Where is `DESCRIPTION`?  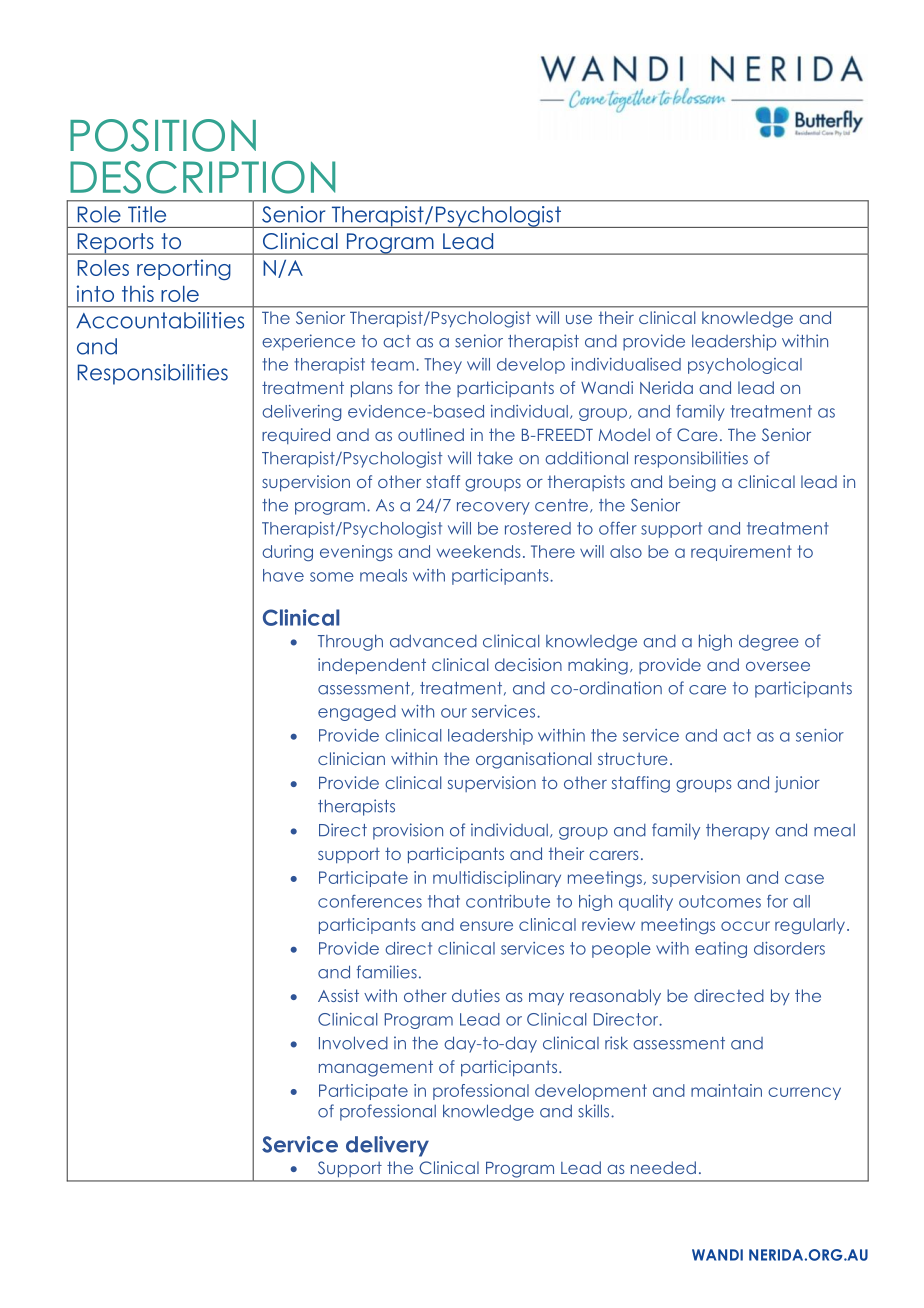
DESCRIPTION is located at coordinates (202, 177).
